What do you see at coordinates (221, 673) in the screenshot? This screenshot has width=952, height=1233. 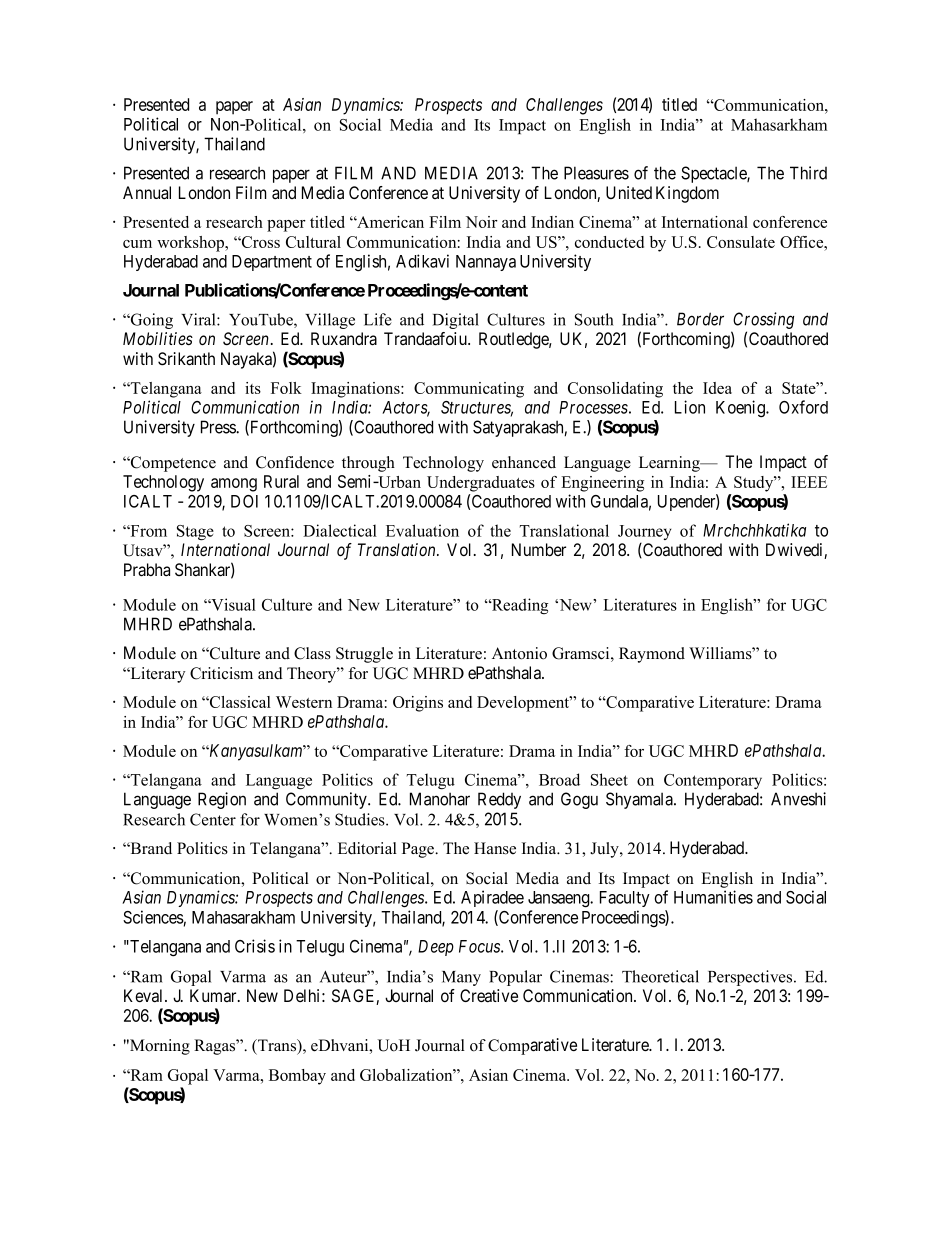 I see `Criticism` at bounding box center [221, 673].
